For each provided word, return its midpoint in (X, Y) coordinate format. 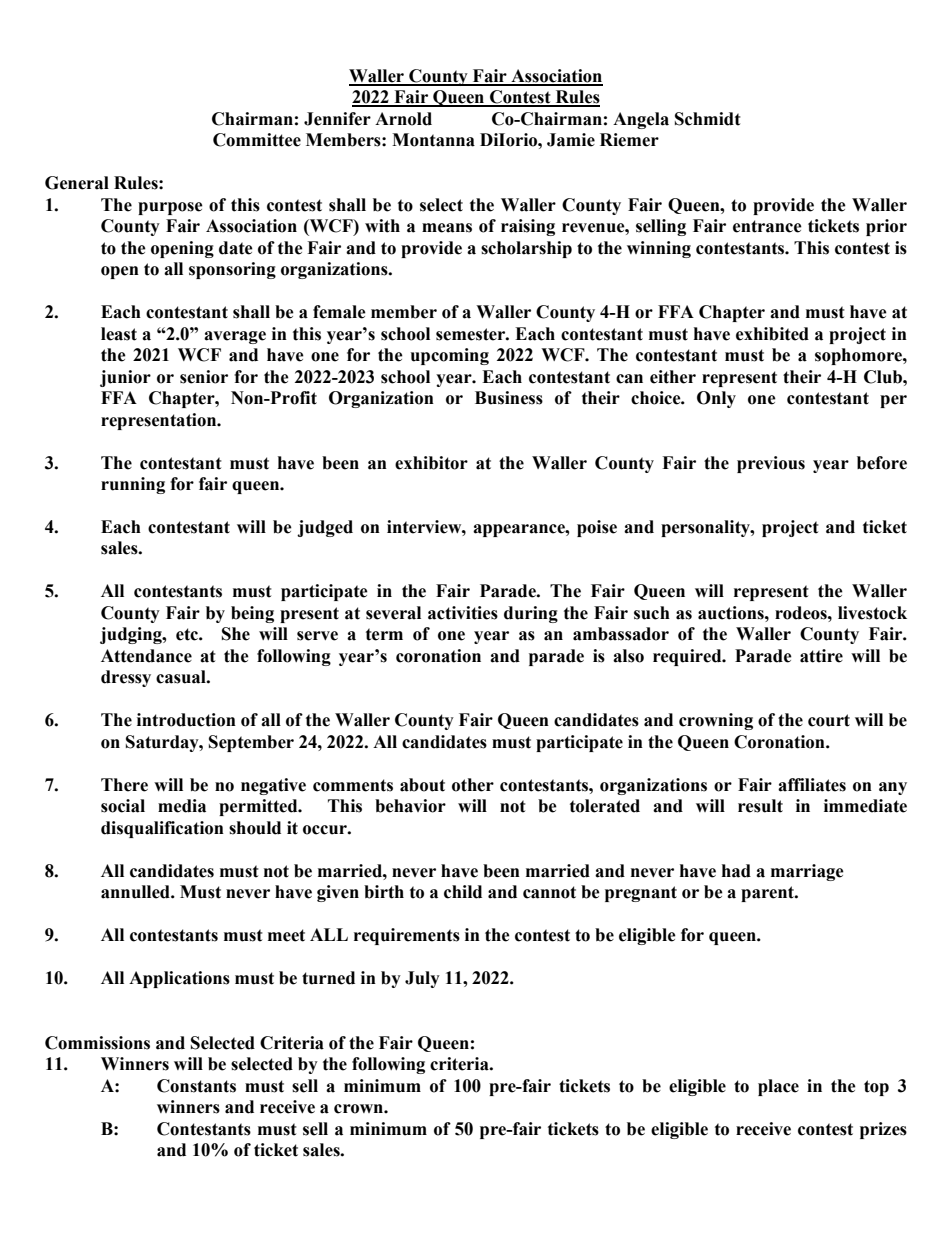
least (119, 334)
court (829, 720)
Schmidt (708, 119)
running (133, 485)
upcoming (450, 356)
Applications (179, 979)
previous (771, 464)
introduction (186, 720)
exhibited (772, 334)
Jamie (571, 140)
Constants (196, 1086)
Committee (257, 140)
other (473, 785)
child (463, 892)
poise (597, 528)
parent (768, 894)
